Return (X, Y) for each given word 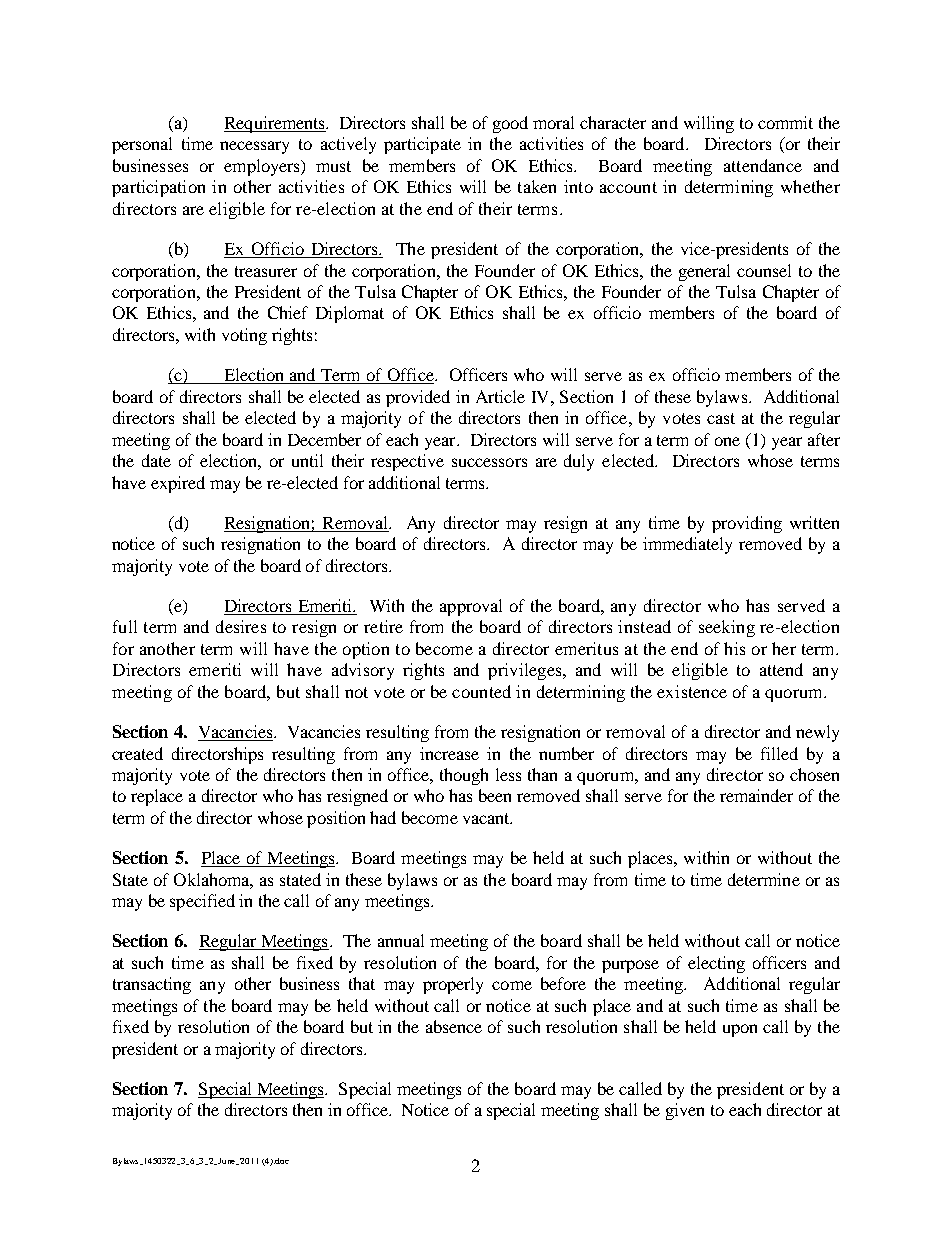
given (685, 1111)
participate (422, 145)
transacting (152, 985)
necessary (254, 147)
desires (241, 626)
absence (454, 1026)
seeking (727, 628)
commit (785, 122)
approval (471, 607)
